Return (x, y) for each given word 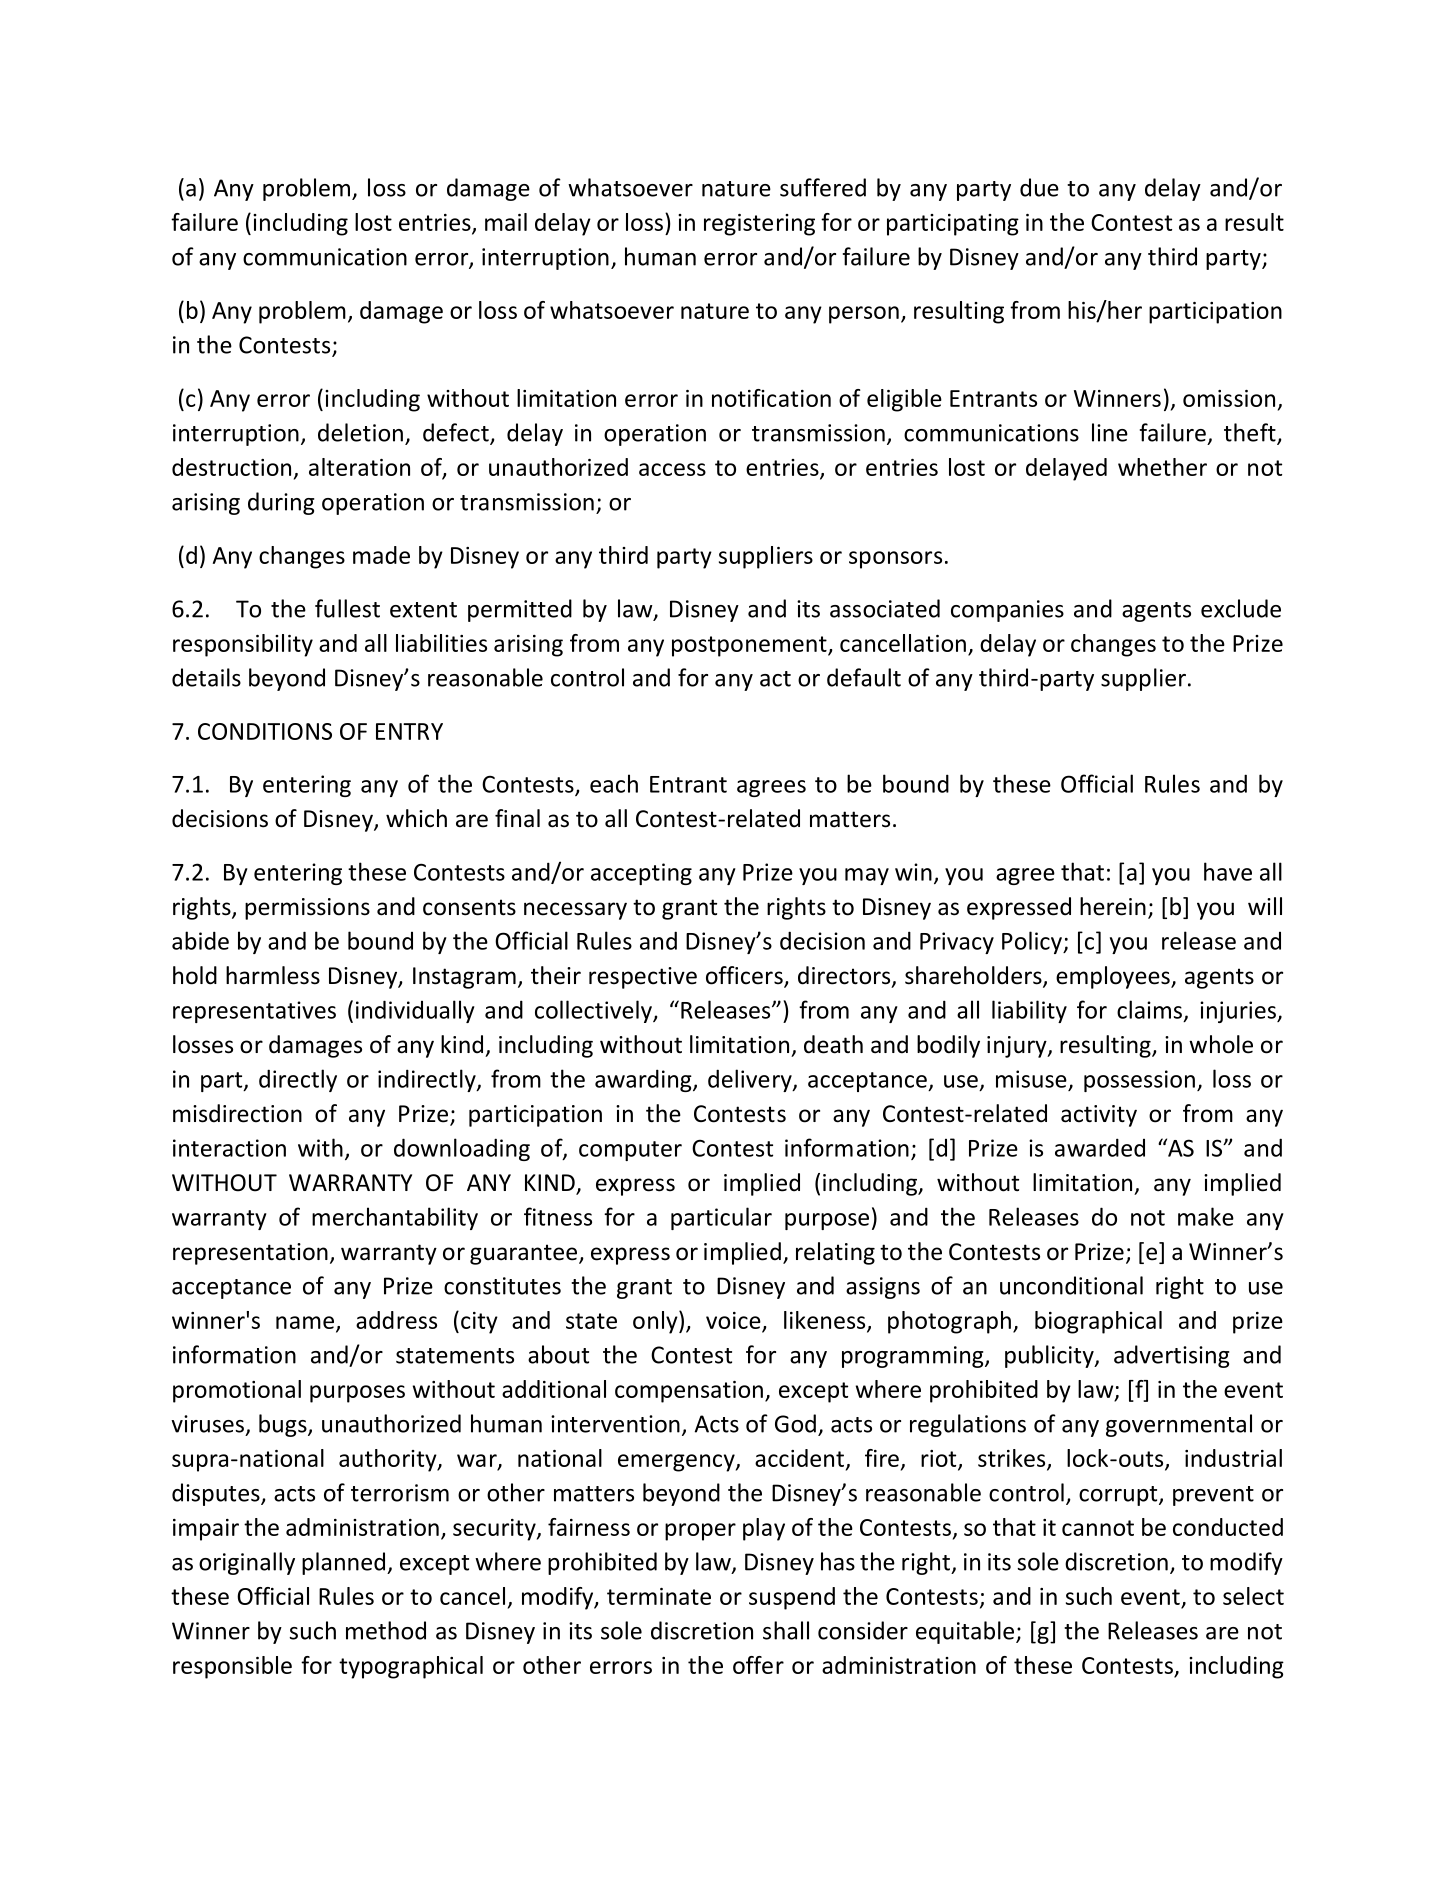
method (386, 1630)
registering (759, 225)
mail (506, 222)
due (1039, 187)
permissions (307, 909)
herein (1113, 906)
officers (745, 976)
